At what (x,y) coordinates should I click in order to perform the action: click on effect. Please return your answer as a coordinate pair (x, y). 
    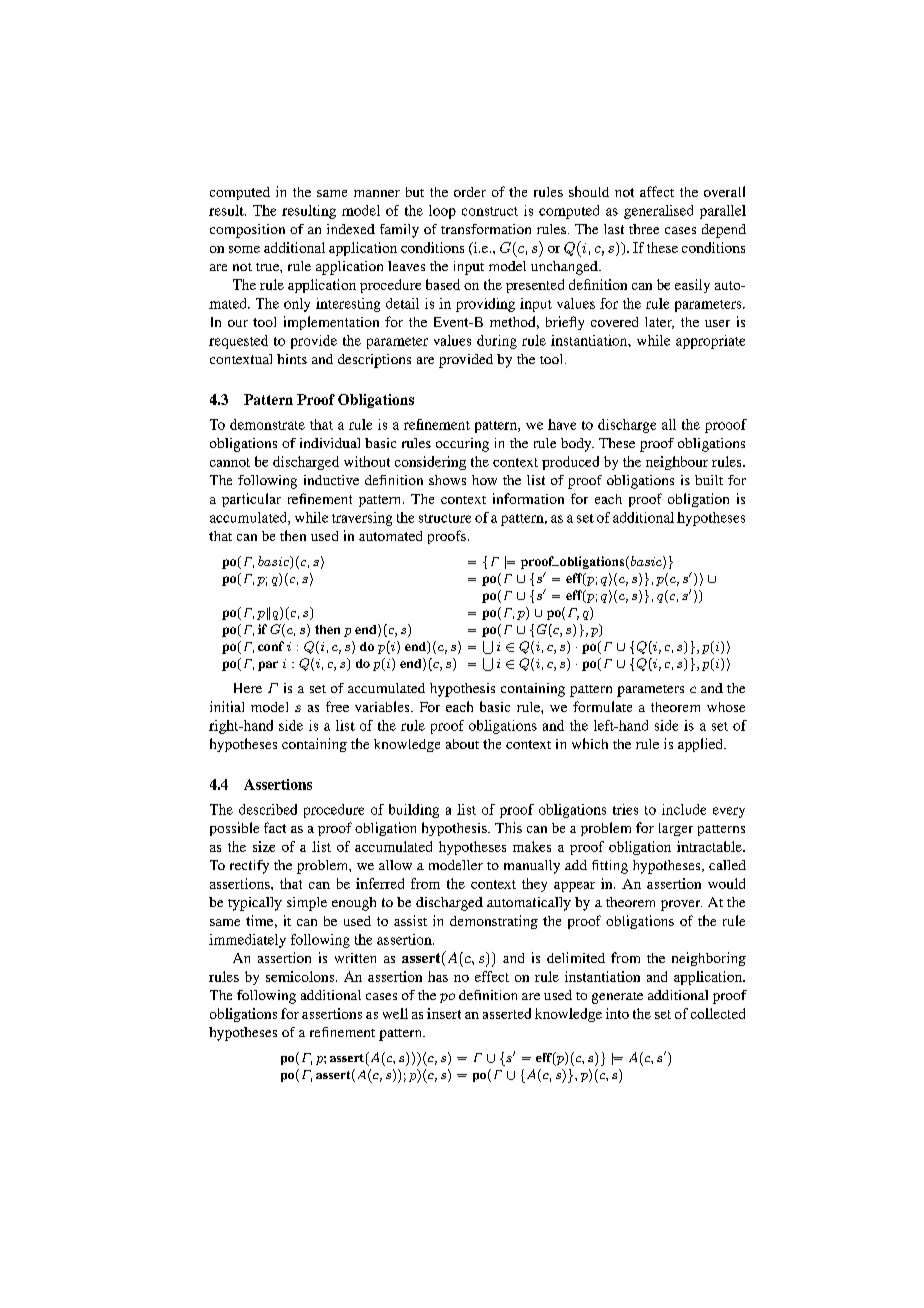
    Looking at the image, I should click on (492, 976).
